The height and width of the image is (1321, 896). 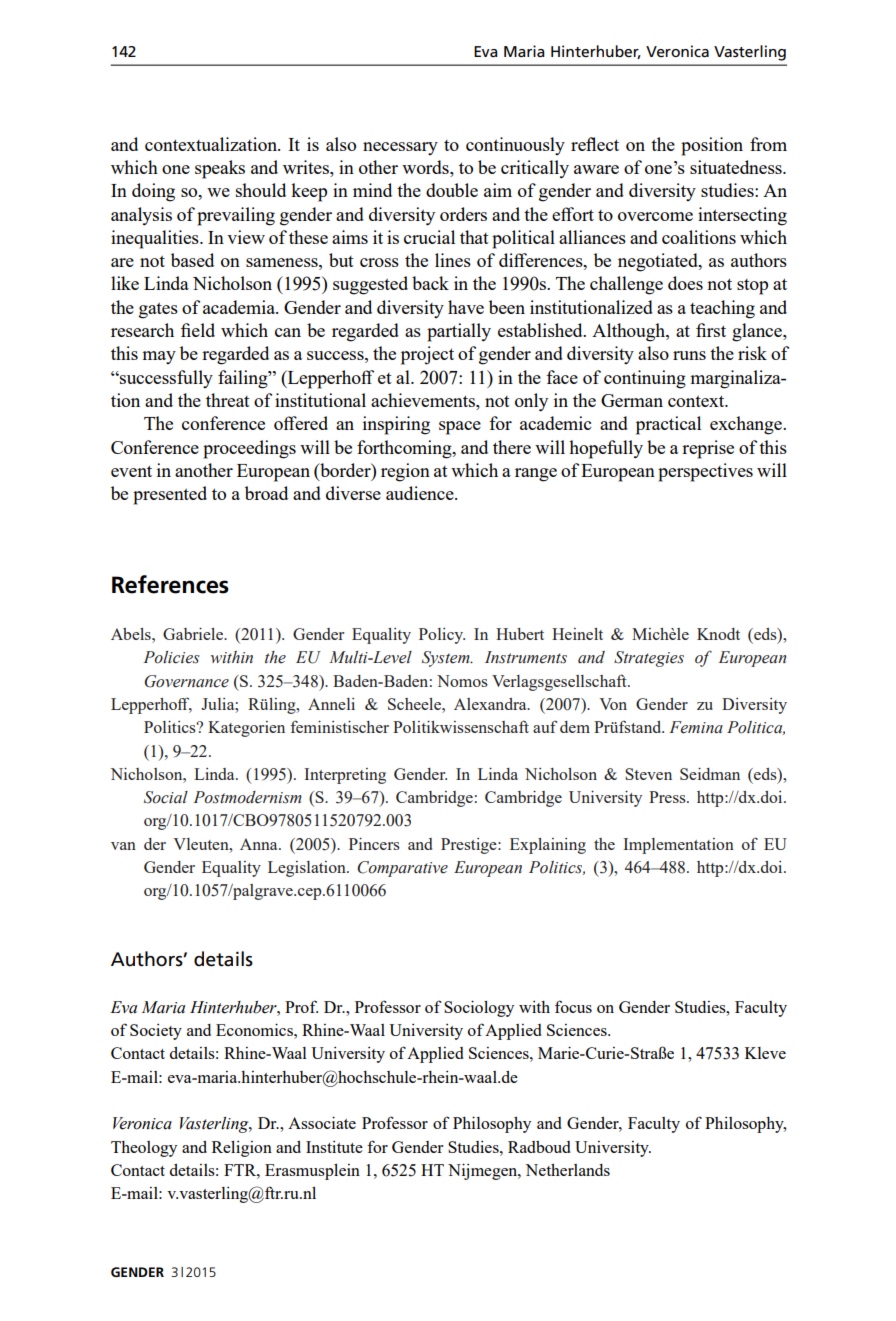 What do you see at coordinates (220, 169) in the image?
I see `speaks` at bounding box center [220, 169].
